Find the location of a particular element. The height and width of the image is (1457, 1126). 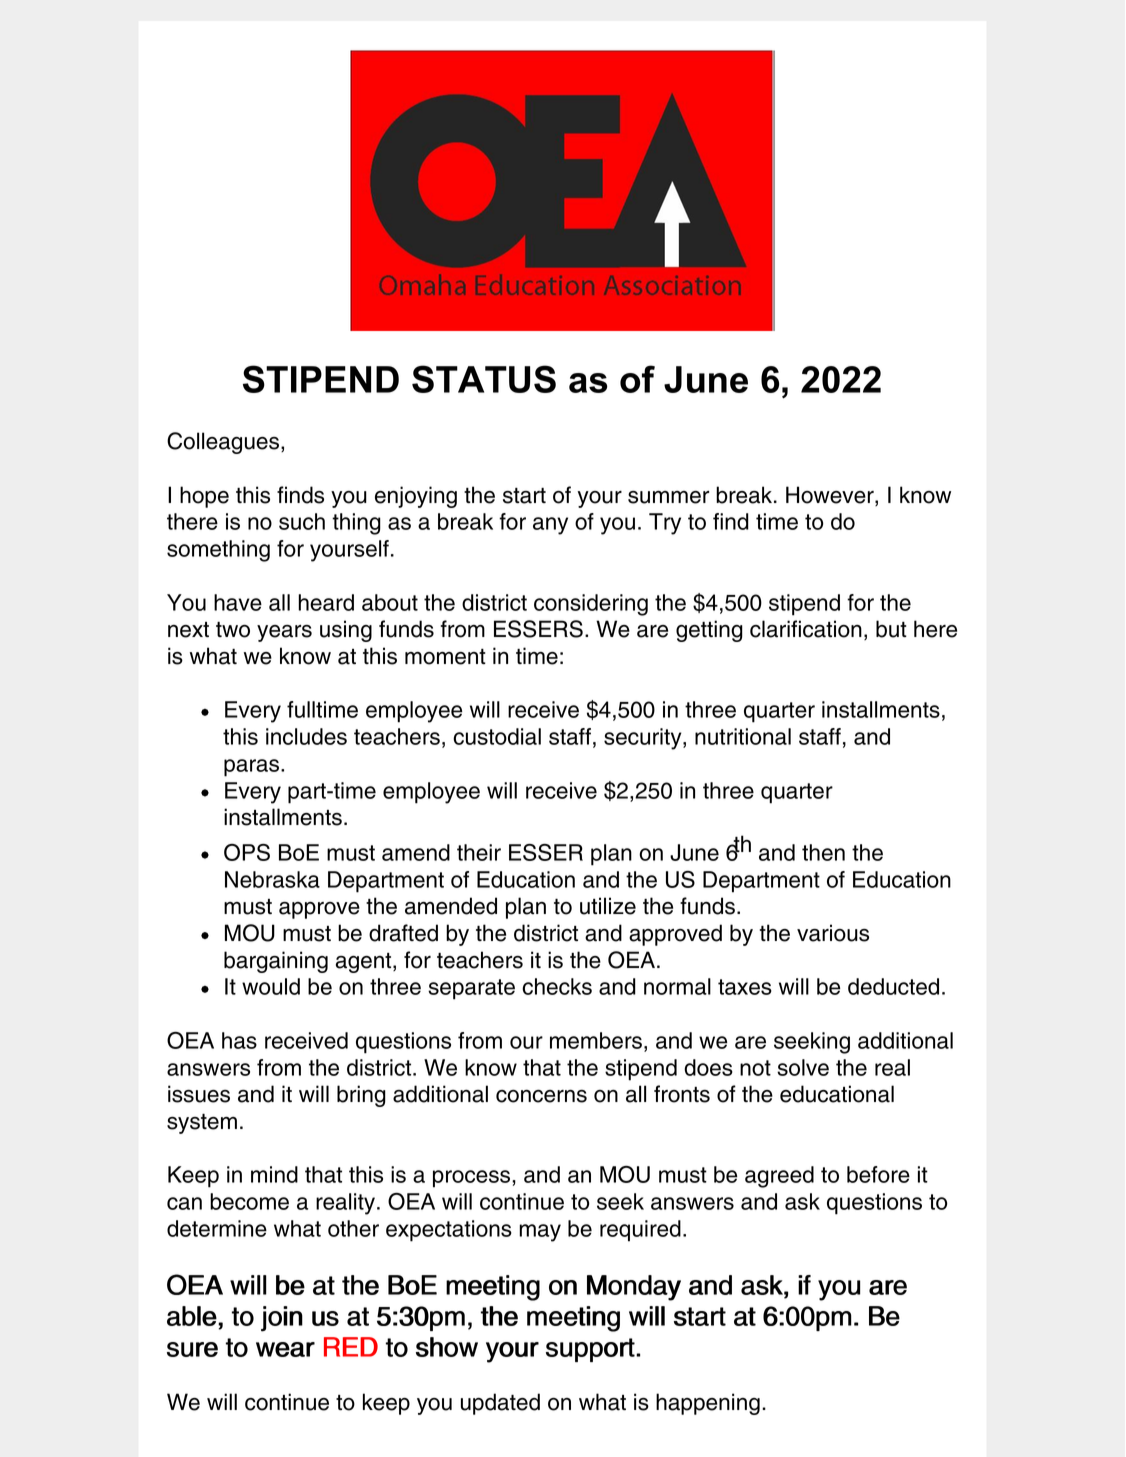

members is located at coordinates (596, 1040).
